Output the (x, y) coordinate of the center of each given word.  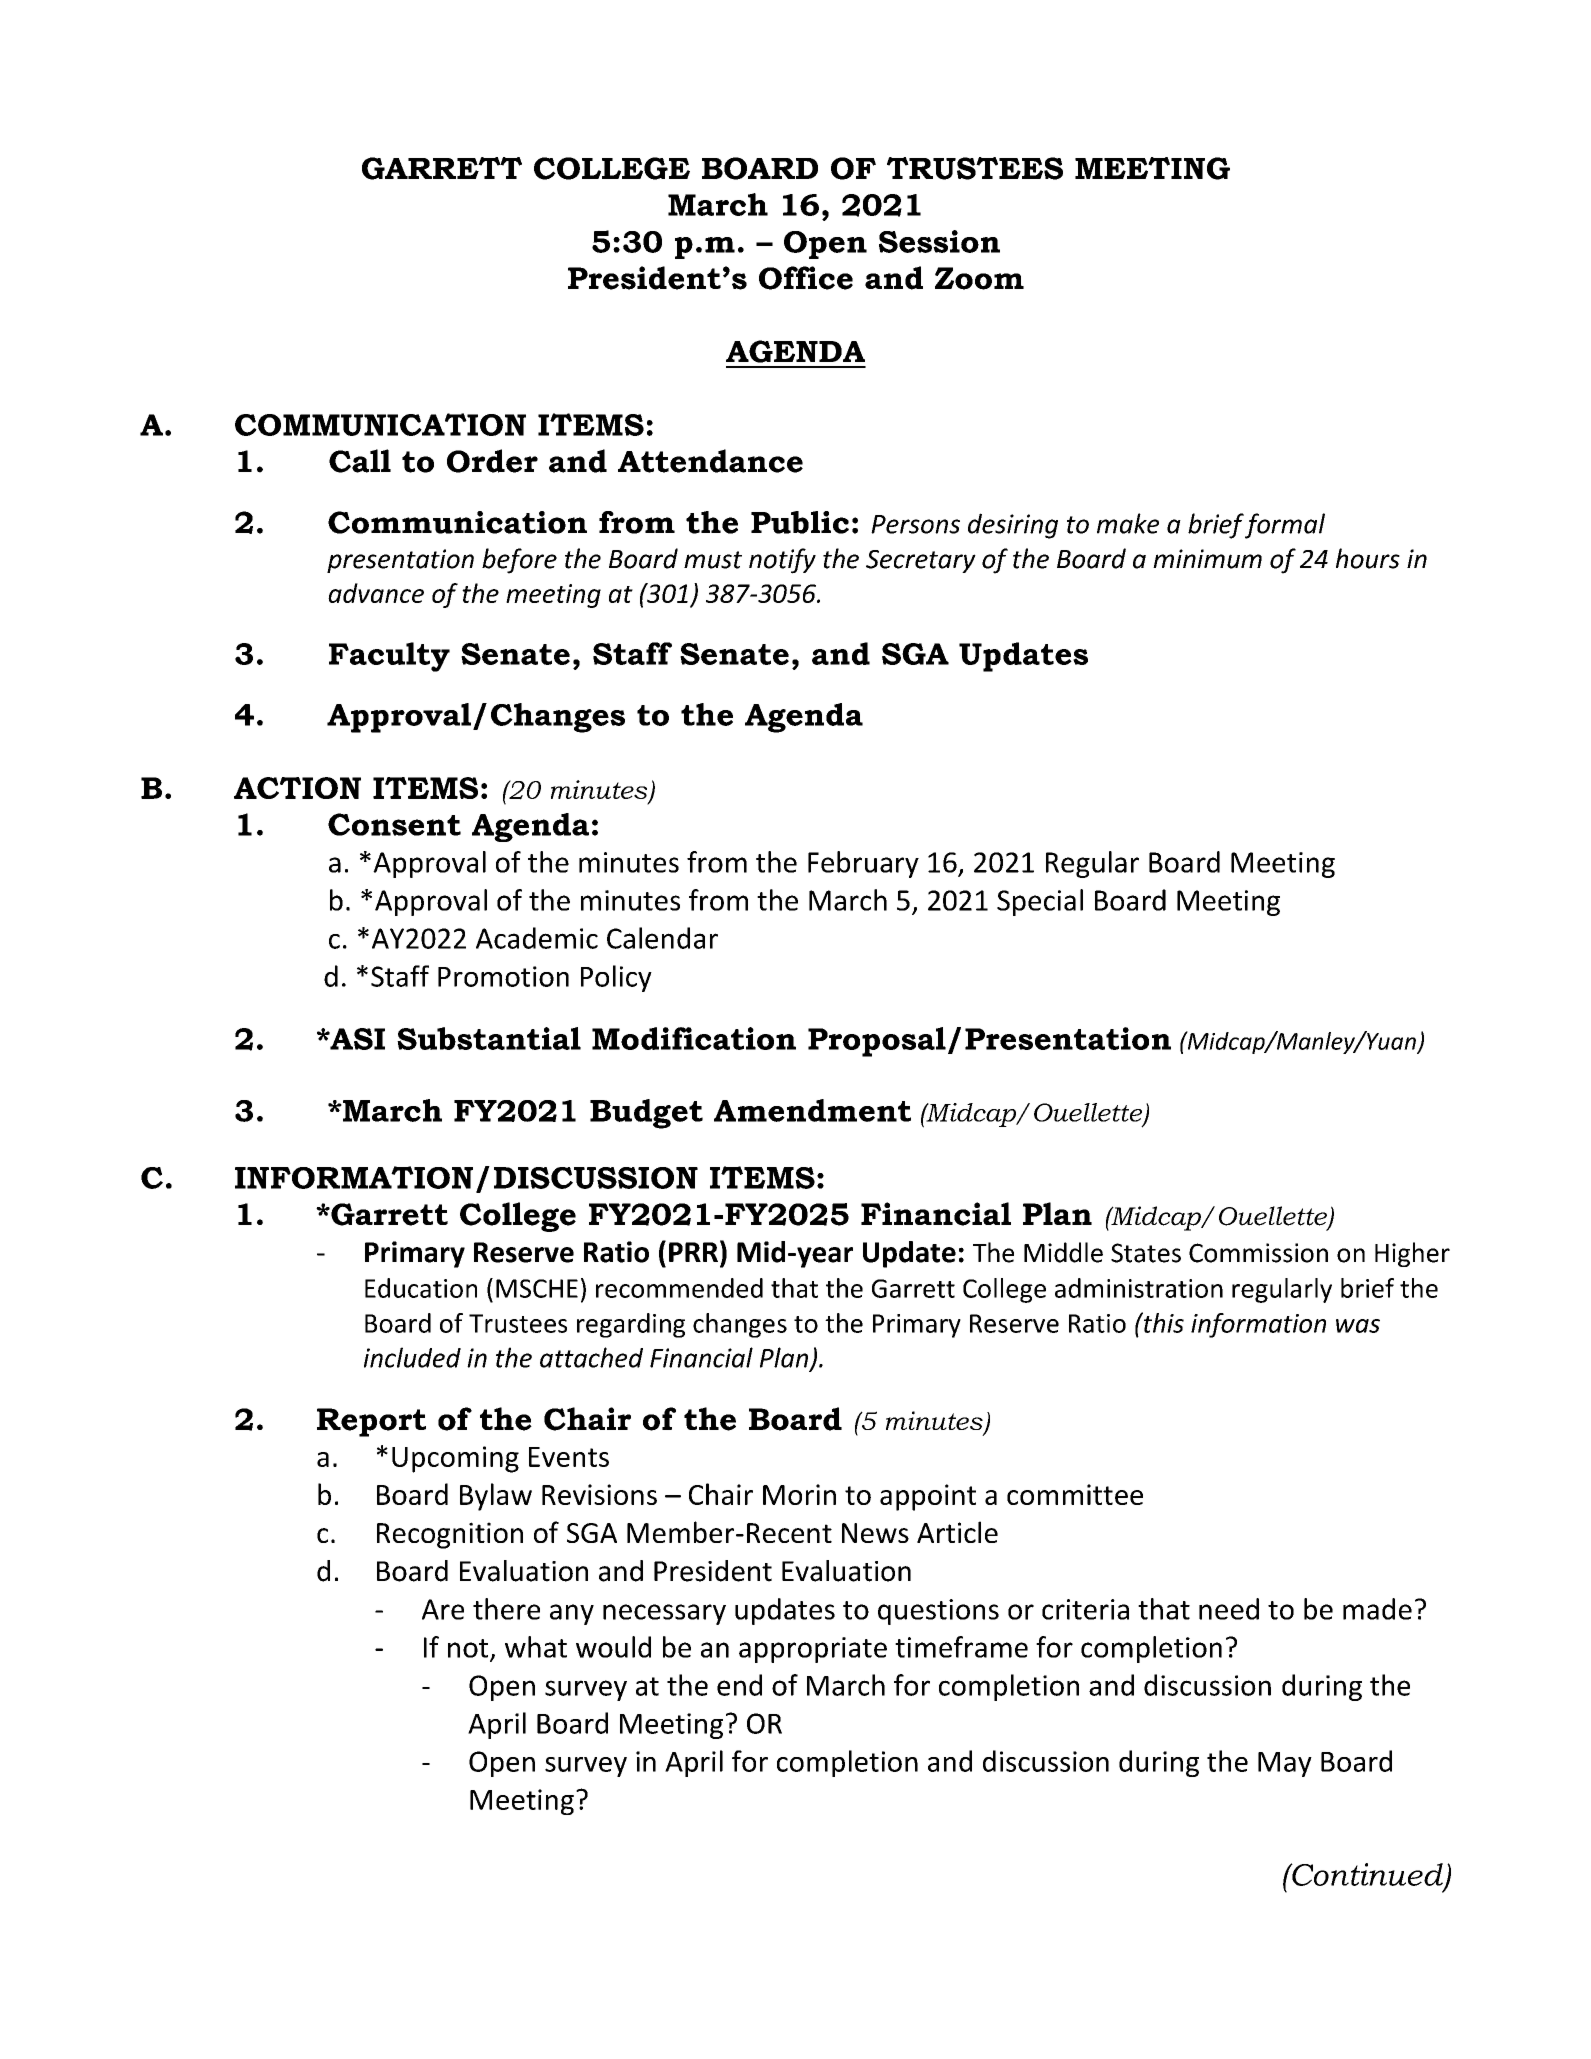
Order (492, 461)
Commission (1258, 1253)
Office (806, 278)
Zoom (979, 278)
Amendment (812, 1110)
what (536, 1647)
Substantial (489, 1038)
